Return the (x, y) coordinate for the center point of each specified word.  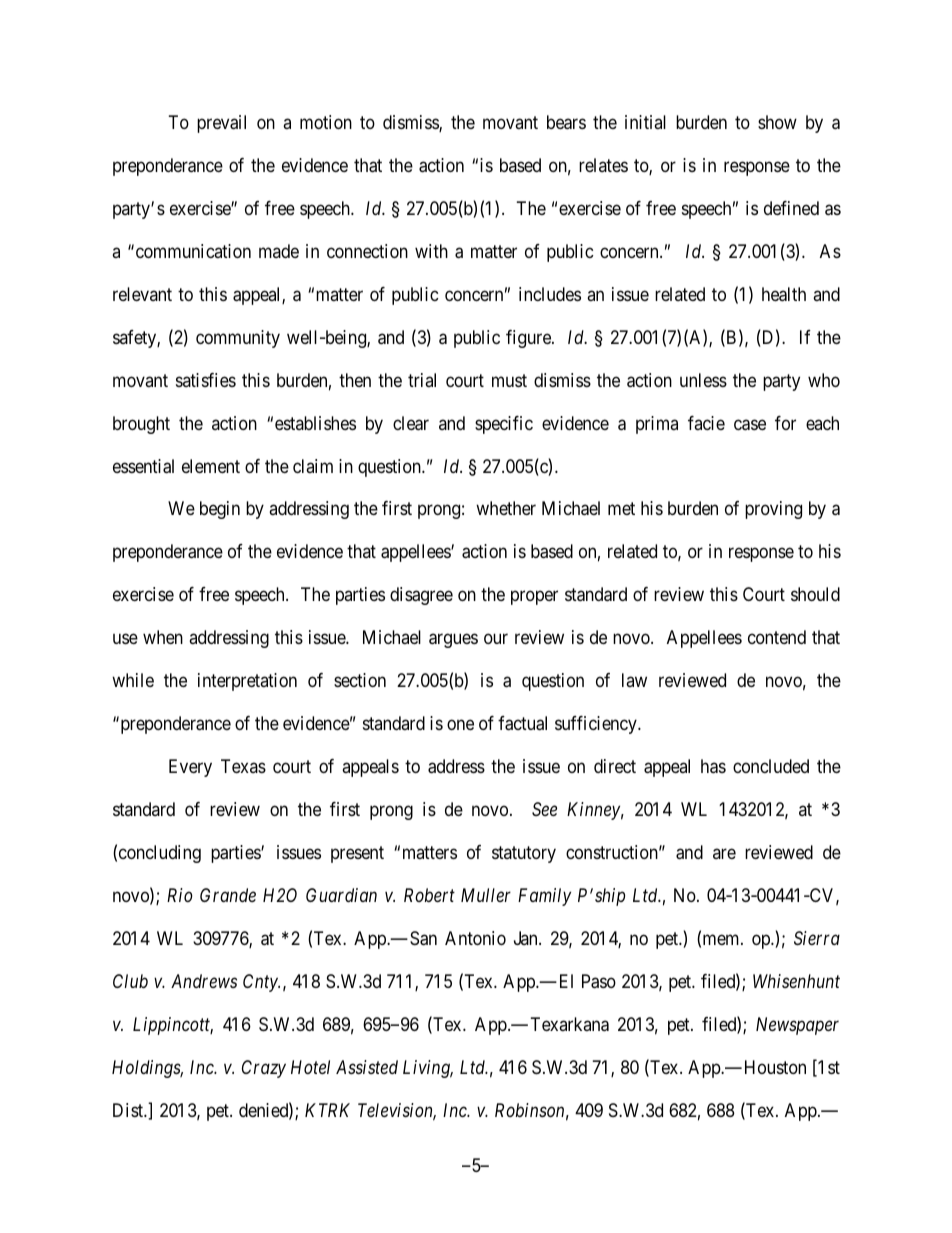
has (713, 766)
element (211, 466)
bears (566, 122)
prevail (221, 124)
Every (190, 768)
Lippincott (173, 1026)
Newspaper (797, 1026)
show (777, 122)
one (460, 725)
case (750, 425)
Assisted (367, 1067)
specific (504, 425)
